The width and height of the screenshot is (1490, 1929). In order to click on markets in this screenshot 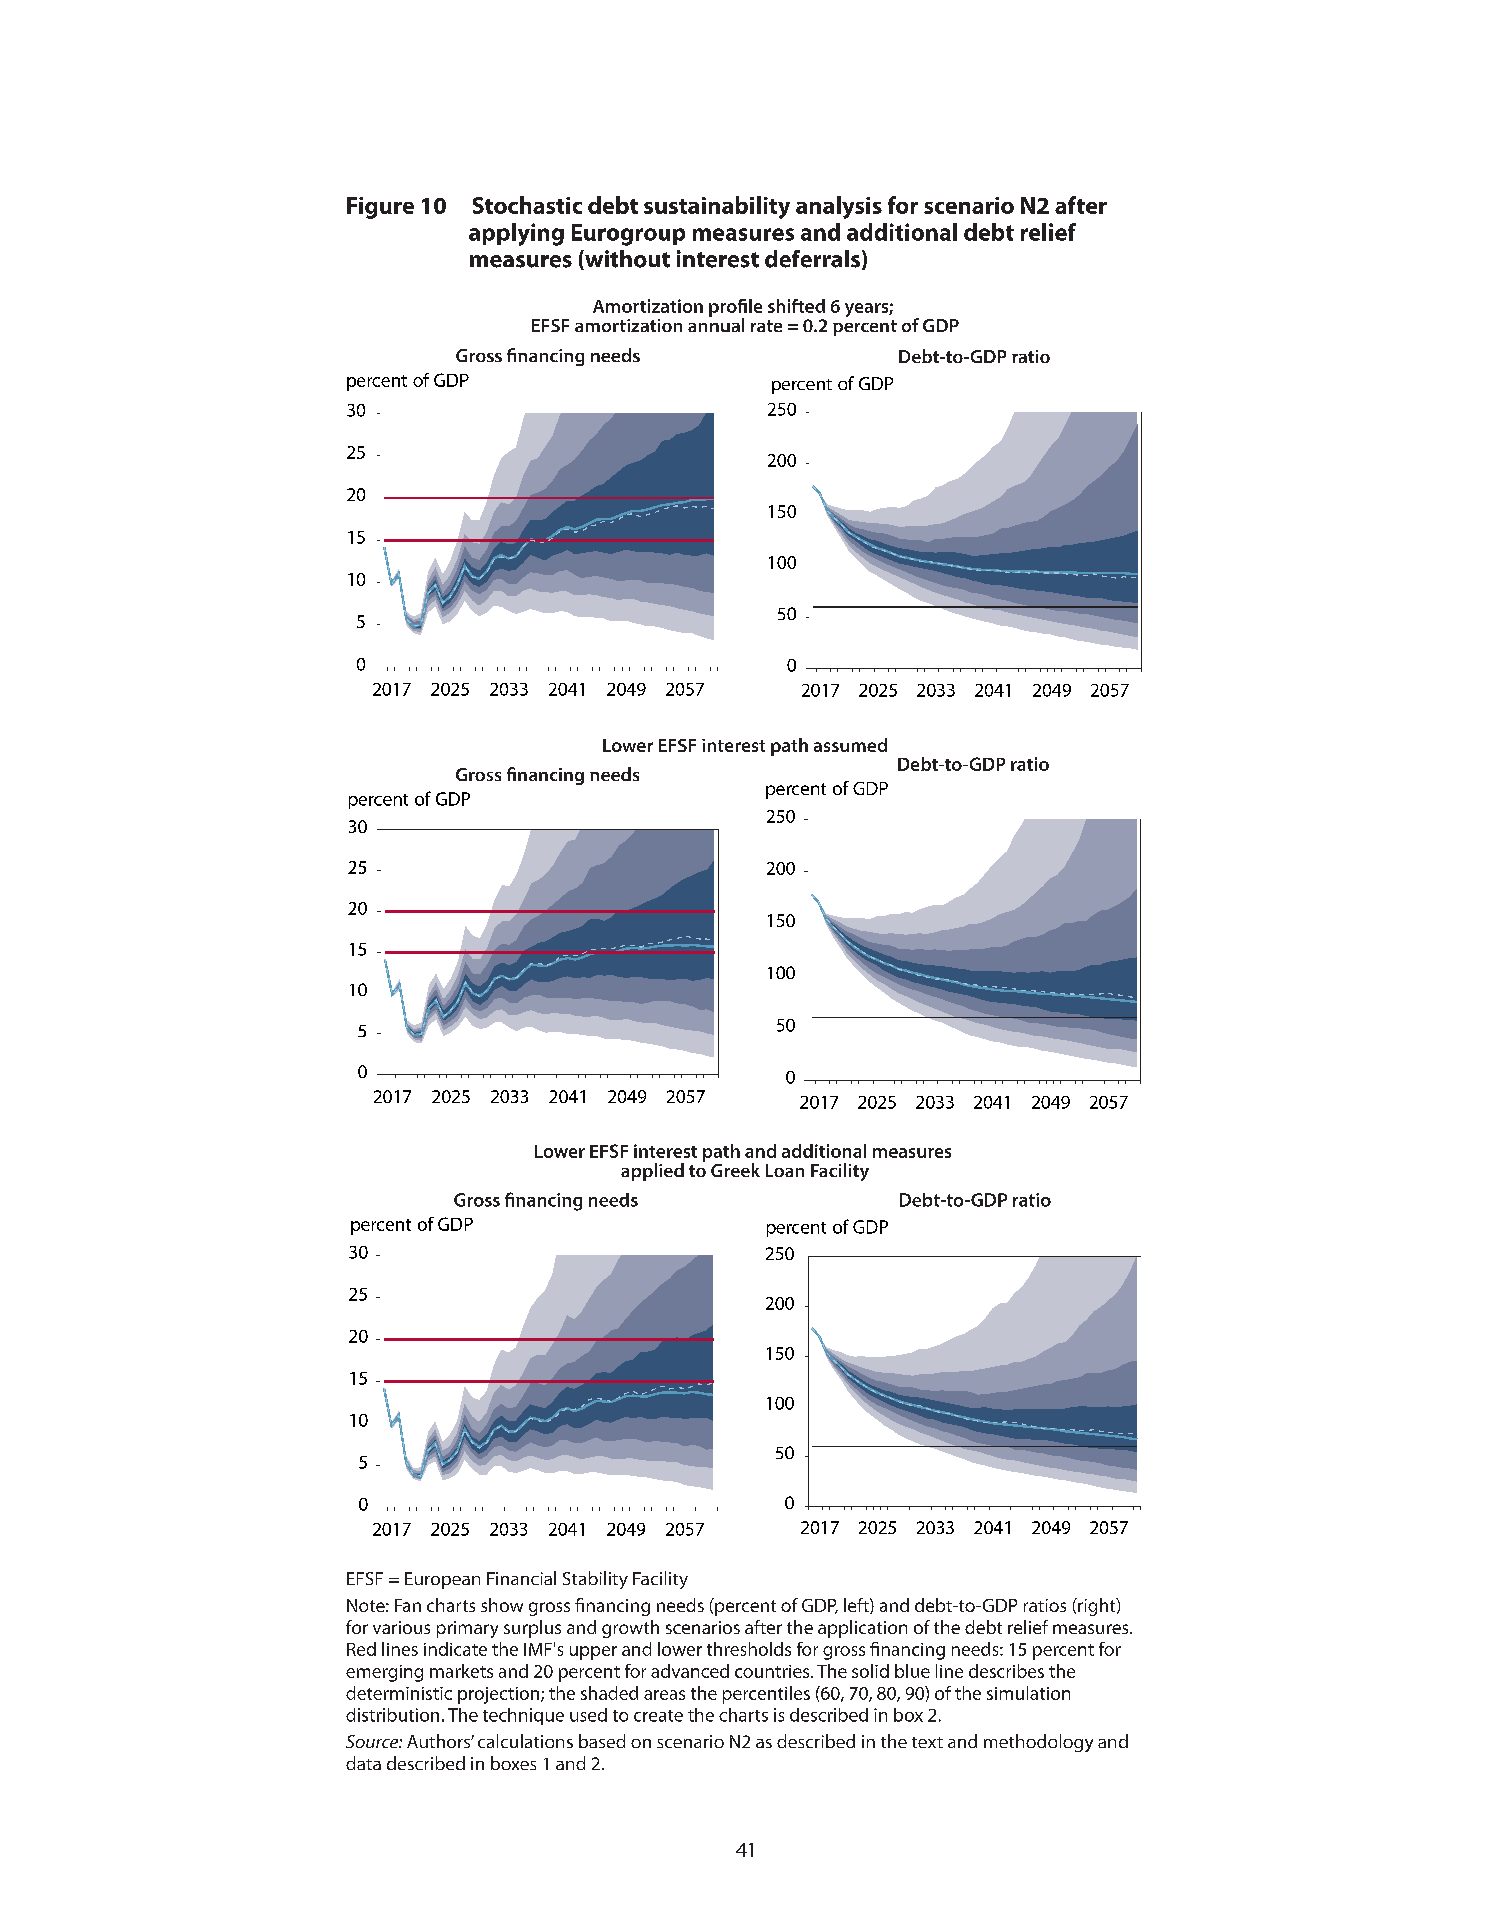, I will do `click(461, 1671)`.
